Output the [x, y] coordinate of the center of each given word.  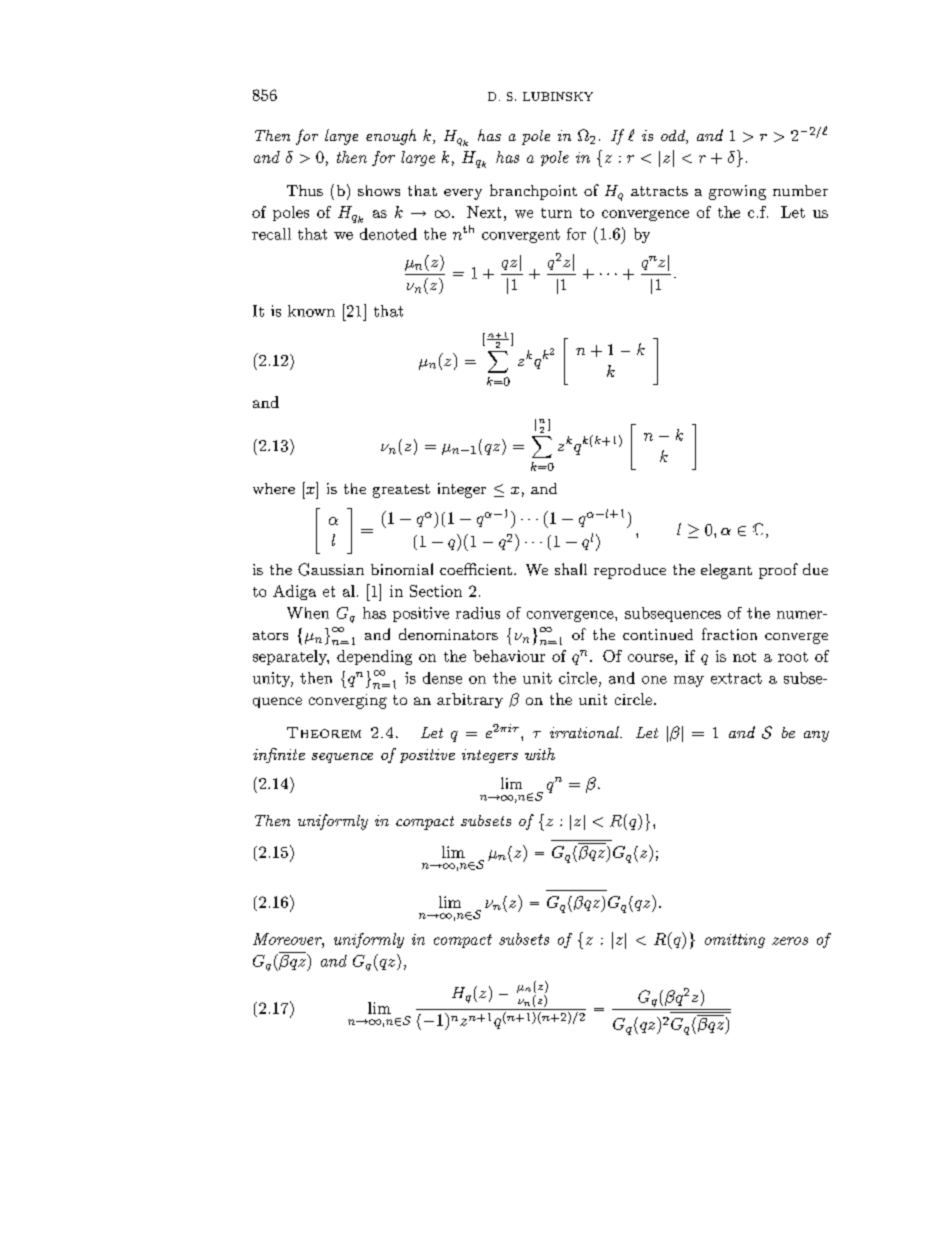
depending [374, 657]
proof [778, 571]
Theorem [324, 732]
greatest [401, 491]
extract [736, 678]
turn [556, 213]
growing [737, 192]
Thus [305, 190]
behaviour [509, 656]
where [274, 488]
